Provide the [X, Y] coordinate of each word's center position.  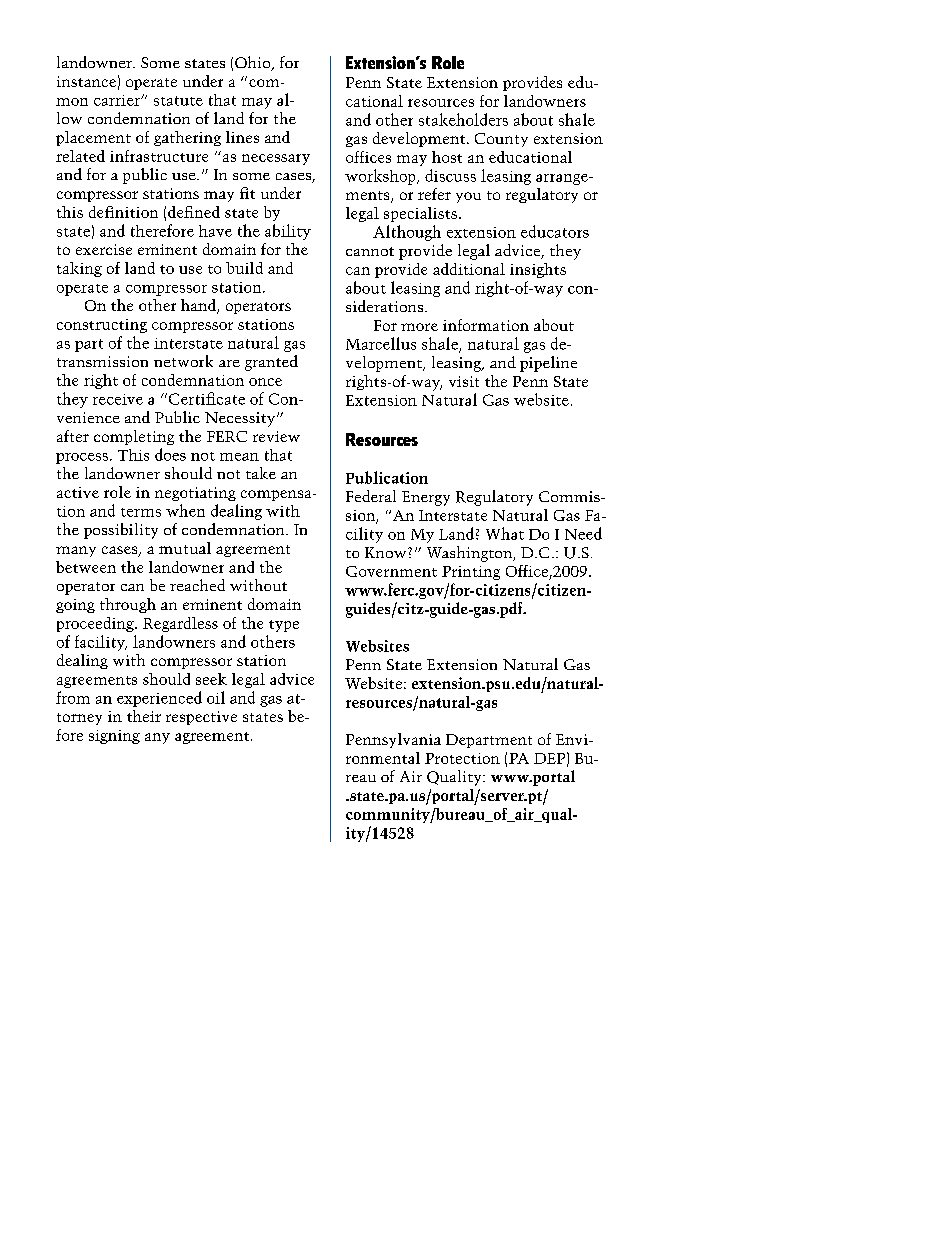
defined [194, 212]
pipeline [548, 364]
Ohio [254, 63]
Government [391, 571]
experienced [159, 699]
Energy [426, 498]
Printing [471, 573]
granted [271, 363]
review [276, 436]
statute [178, 101]
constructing [102, 326]
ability [288, 232]
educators [555, 231]
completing [134, 437]
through [128, 605]
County [501, 140]
